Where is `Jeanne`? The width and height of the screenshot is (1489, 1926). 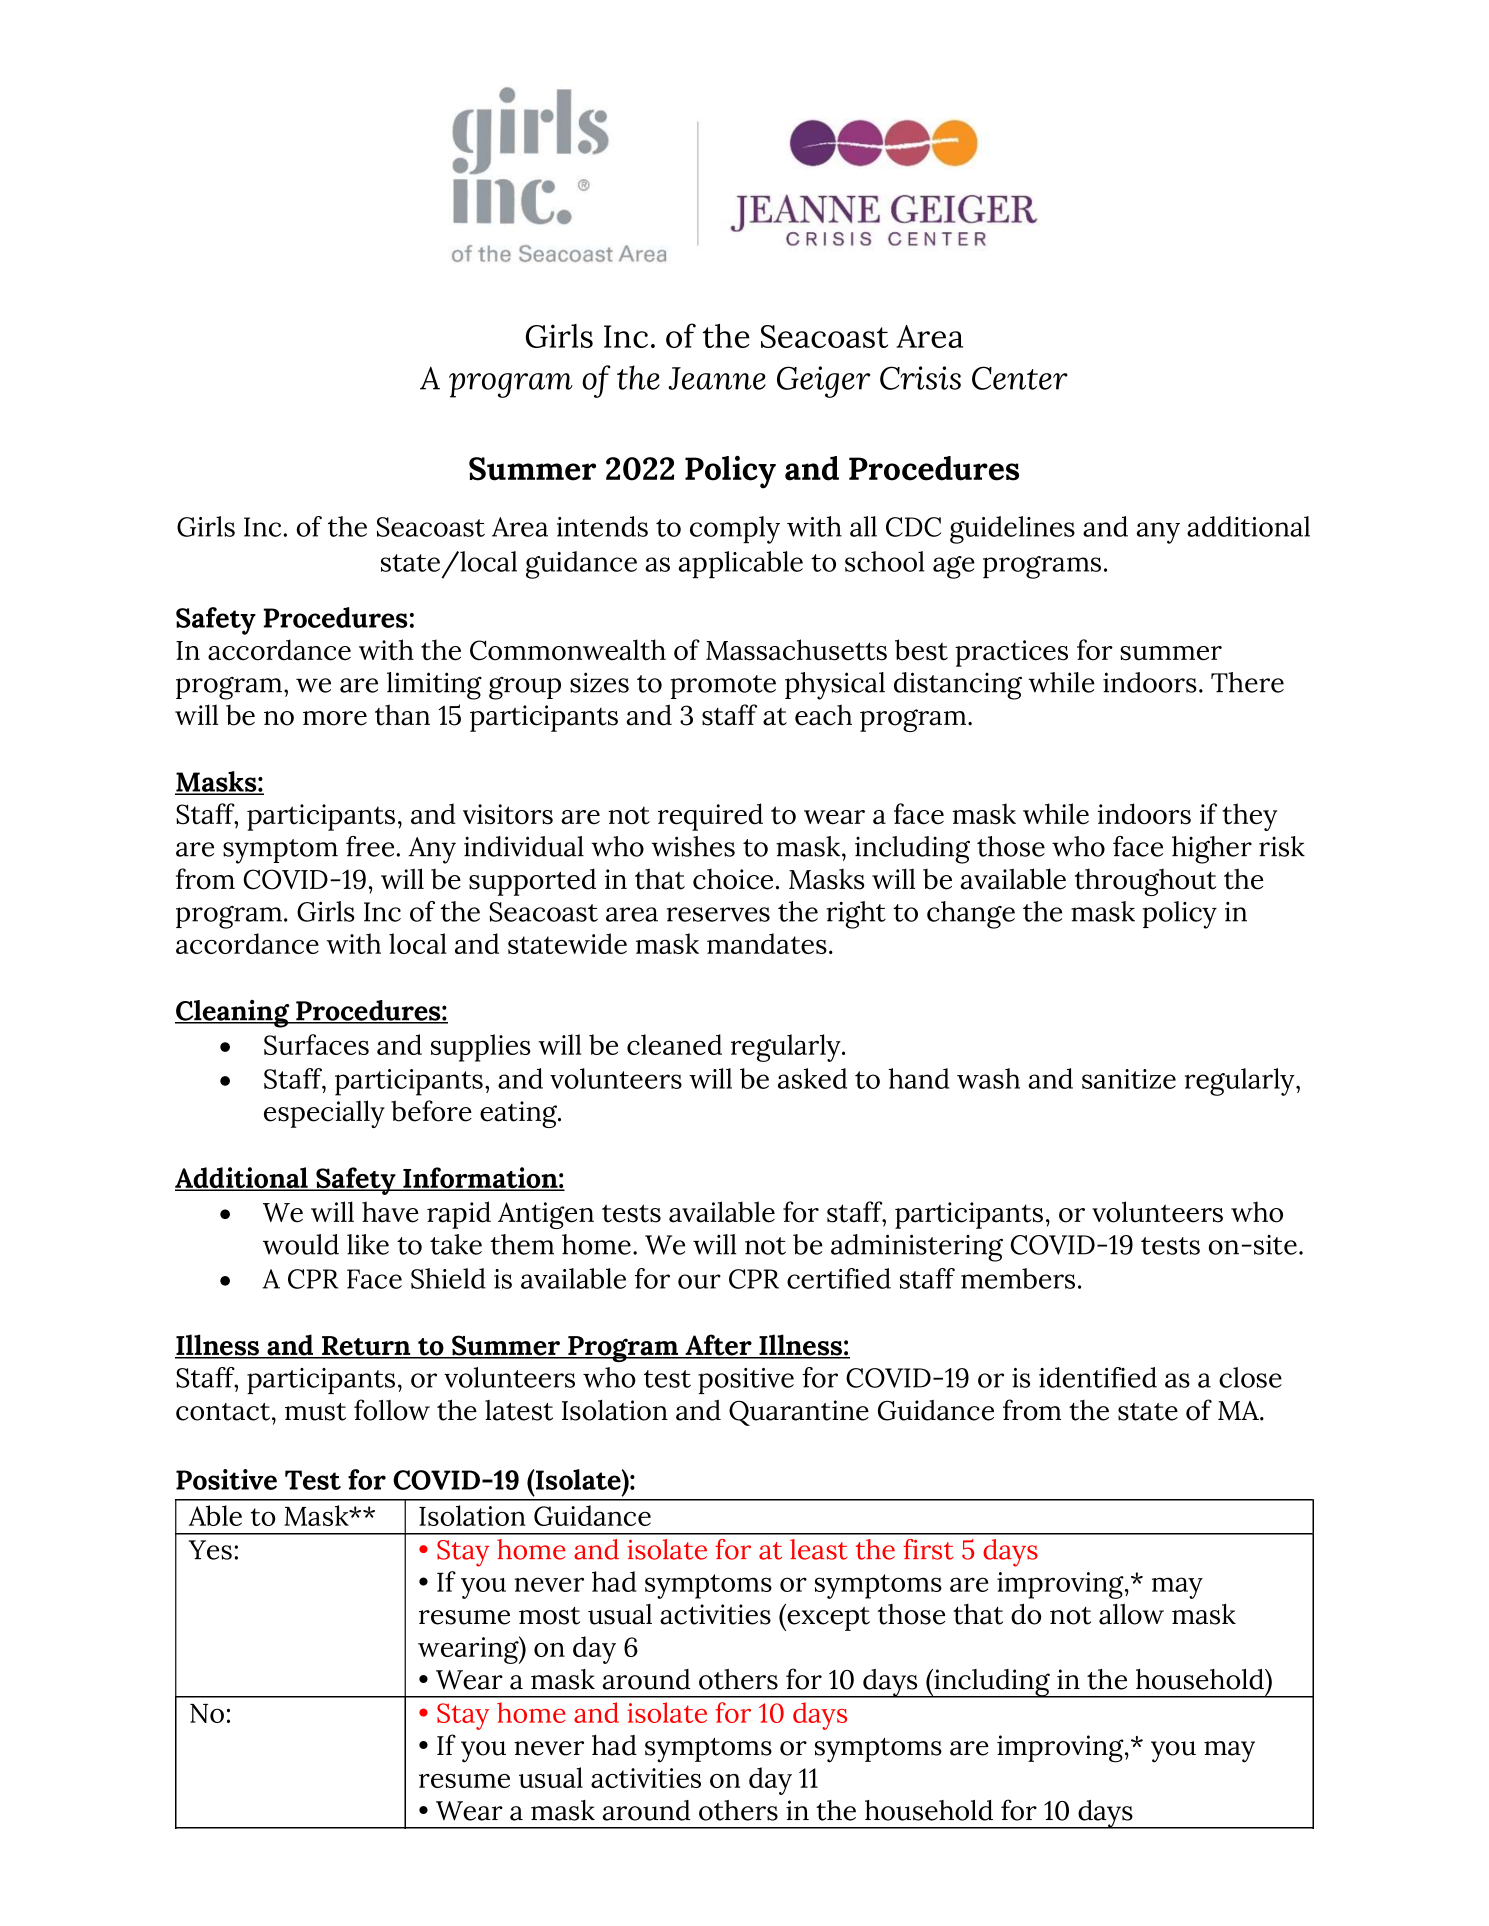 Jeanne is located at coordinates (717, 378).
